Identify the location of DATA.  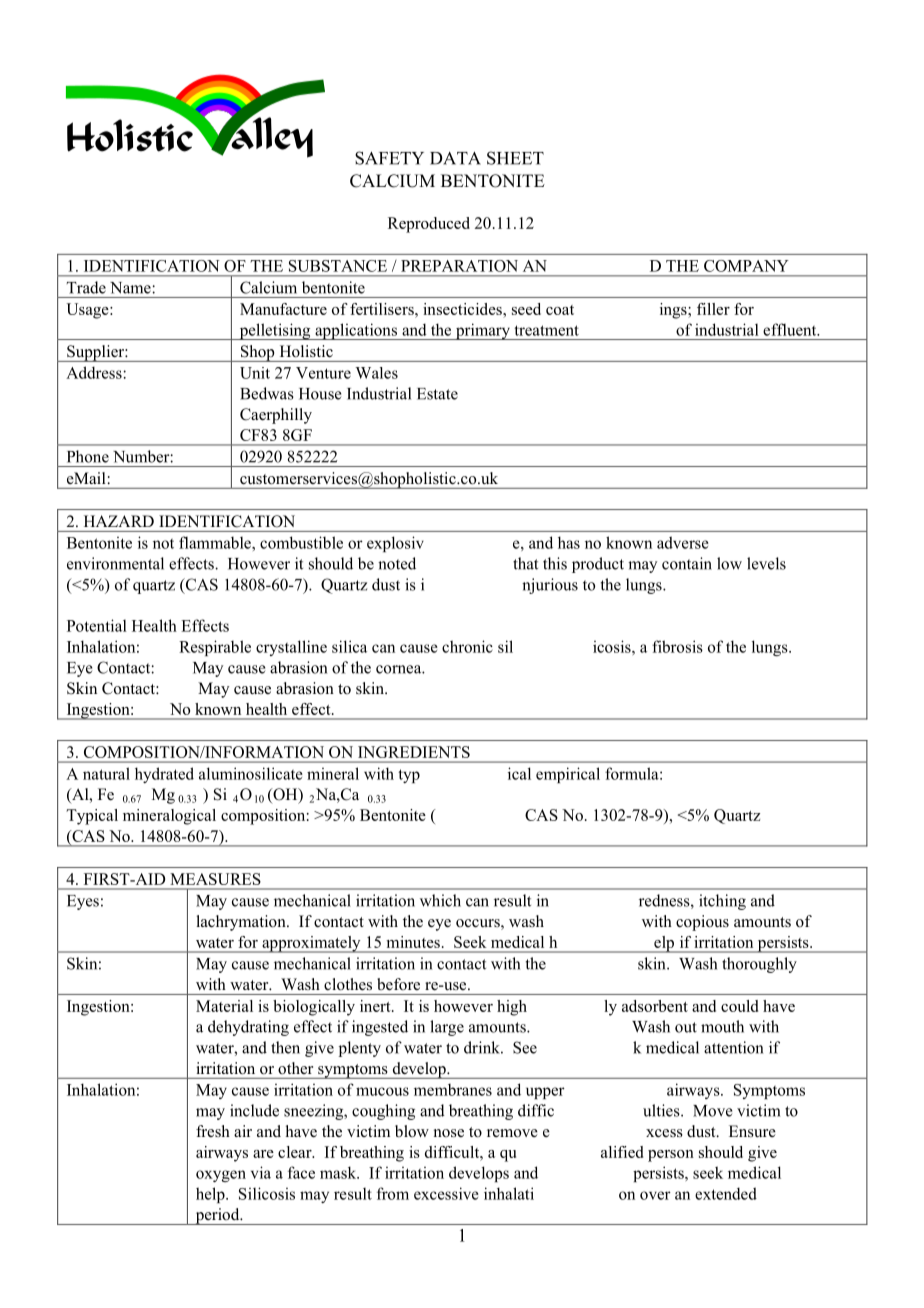
(455, 158).
